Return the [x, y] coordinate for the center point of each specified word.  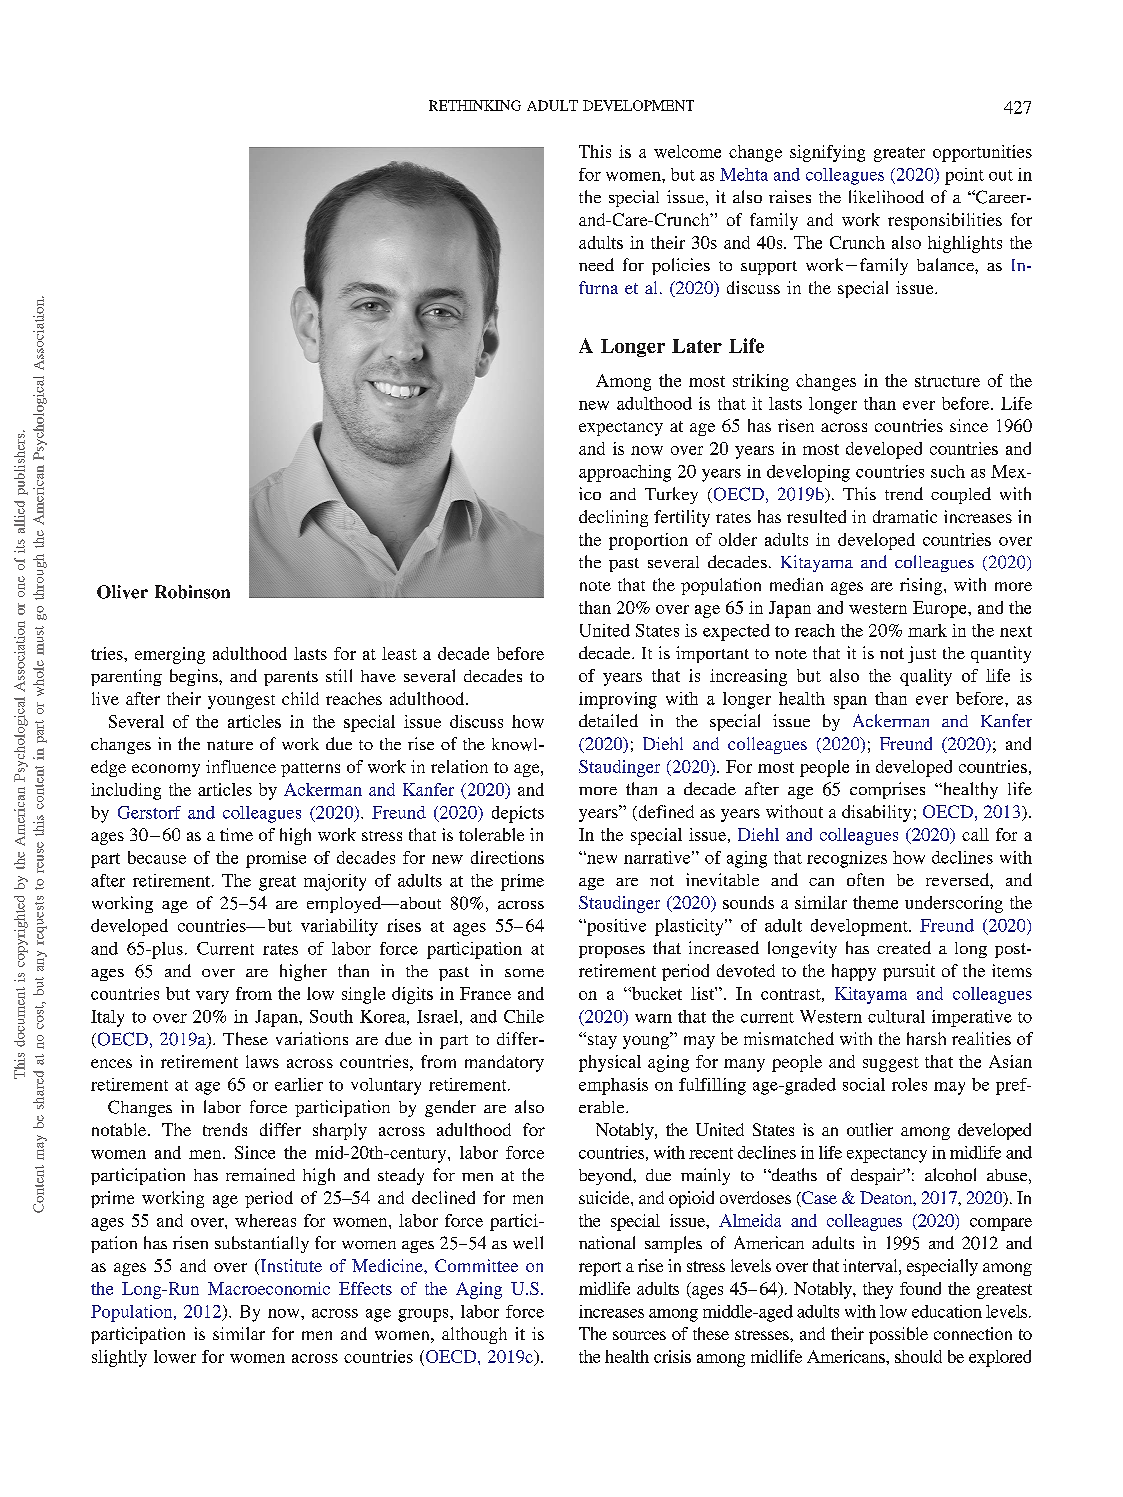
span [850, 702]
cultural [896, 1016]
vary [212, 997]
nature [230, 745]
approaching [625, 473]
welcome [687, 151]
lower [175, 1356]
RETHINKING [475, 105]
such [948, 471]
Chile [524, 1016]
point [964, 176]
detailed [608, 720]
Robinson [192, 592]
